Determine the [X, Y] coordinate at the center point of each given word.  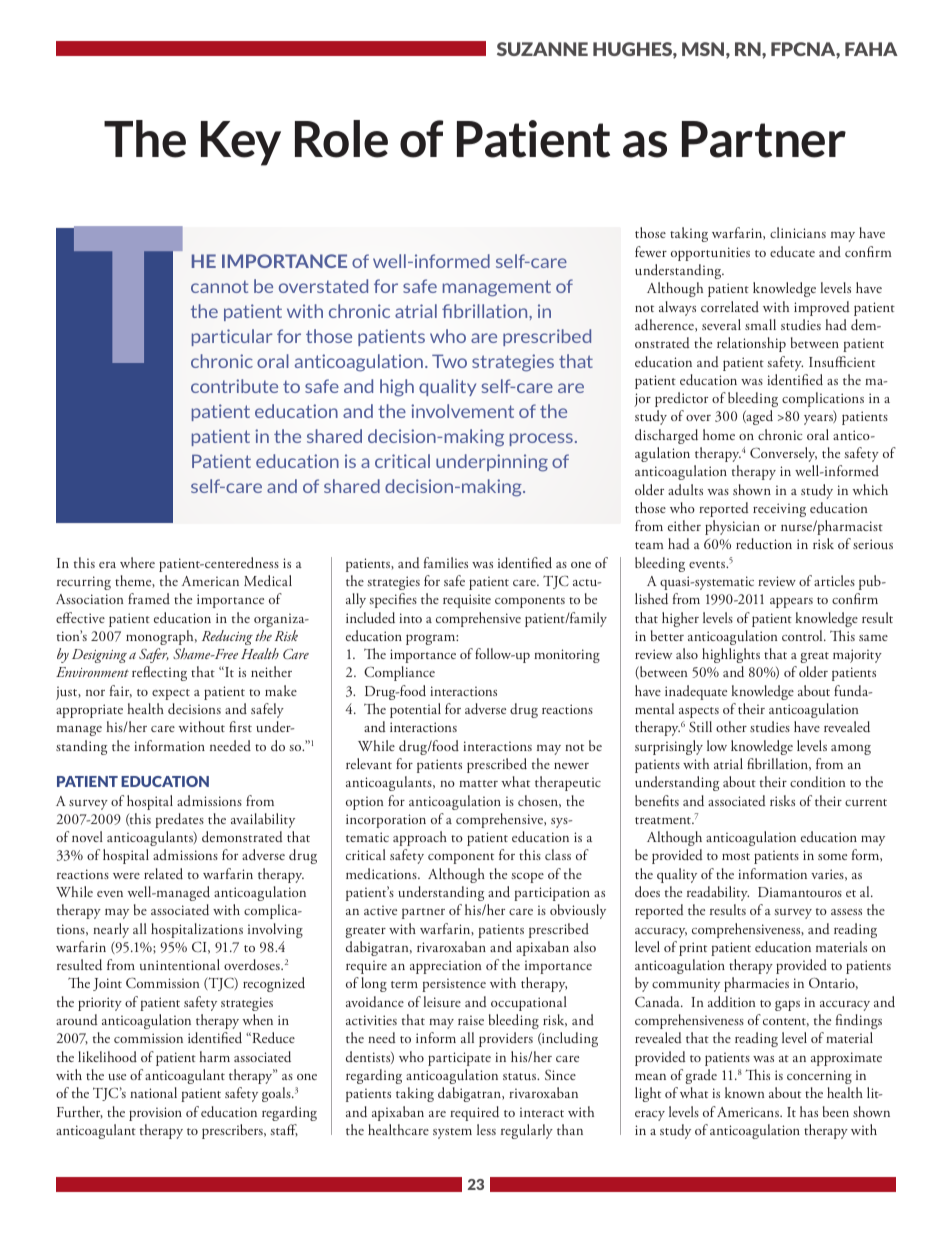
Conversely [783, 454]
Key [241, 143]
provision [155, 1114]
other [731, 726]
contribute [234, 386]
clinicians [798, 232]
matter [478, 783]
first [240, 726]
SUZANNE [542, 49]
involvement [462, 411]
